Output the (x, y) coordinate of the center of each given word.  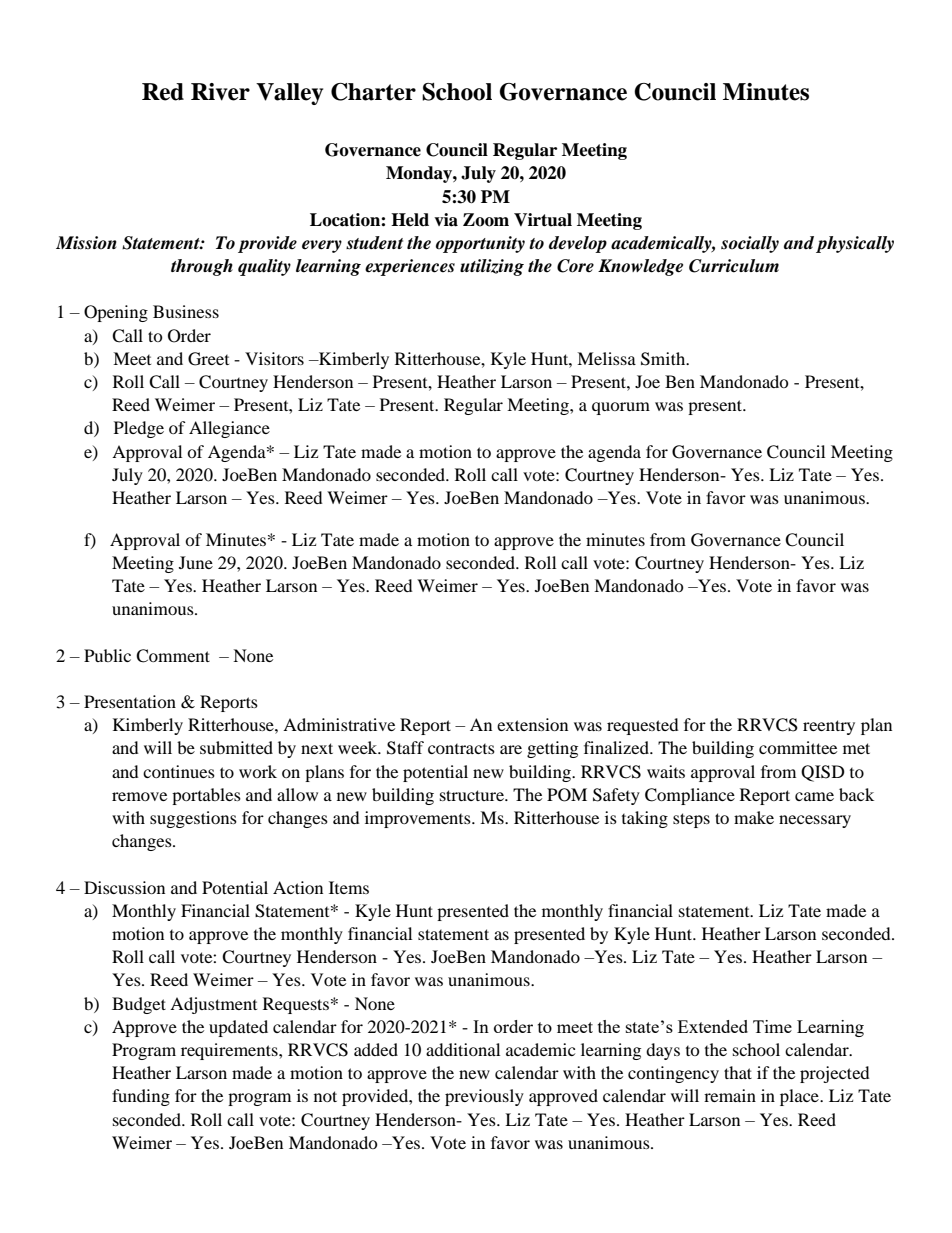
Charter (373, 92)
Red (163, 92)
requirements (230, 1051)
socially (750, 244)
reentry (829, 727)
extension (532, 724)
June (196, 562)
